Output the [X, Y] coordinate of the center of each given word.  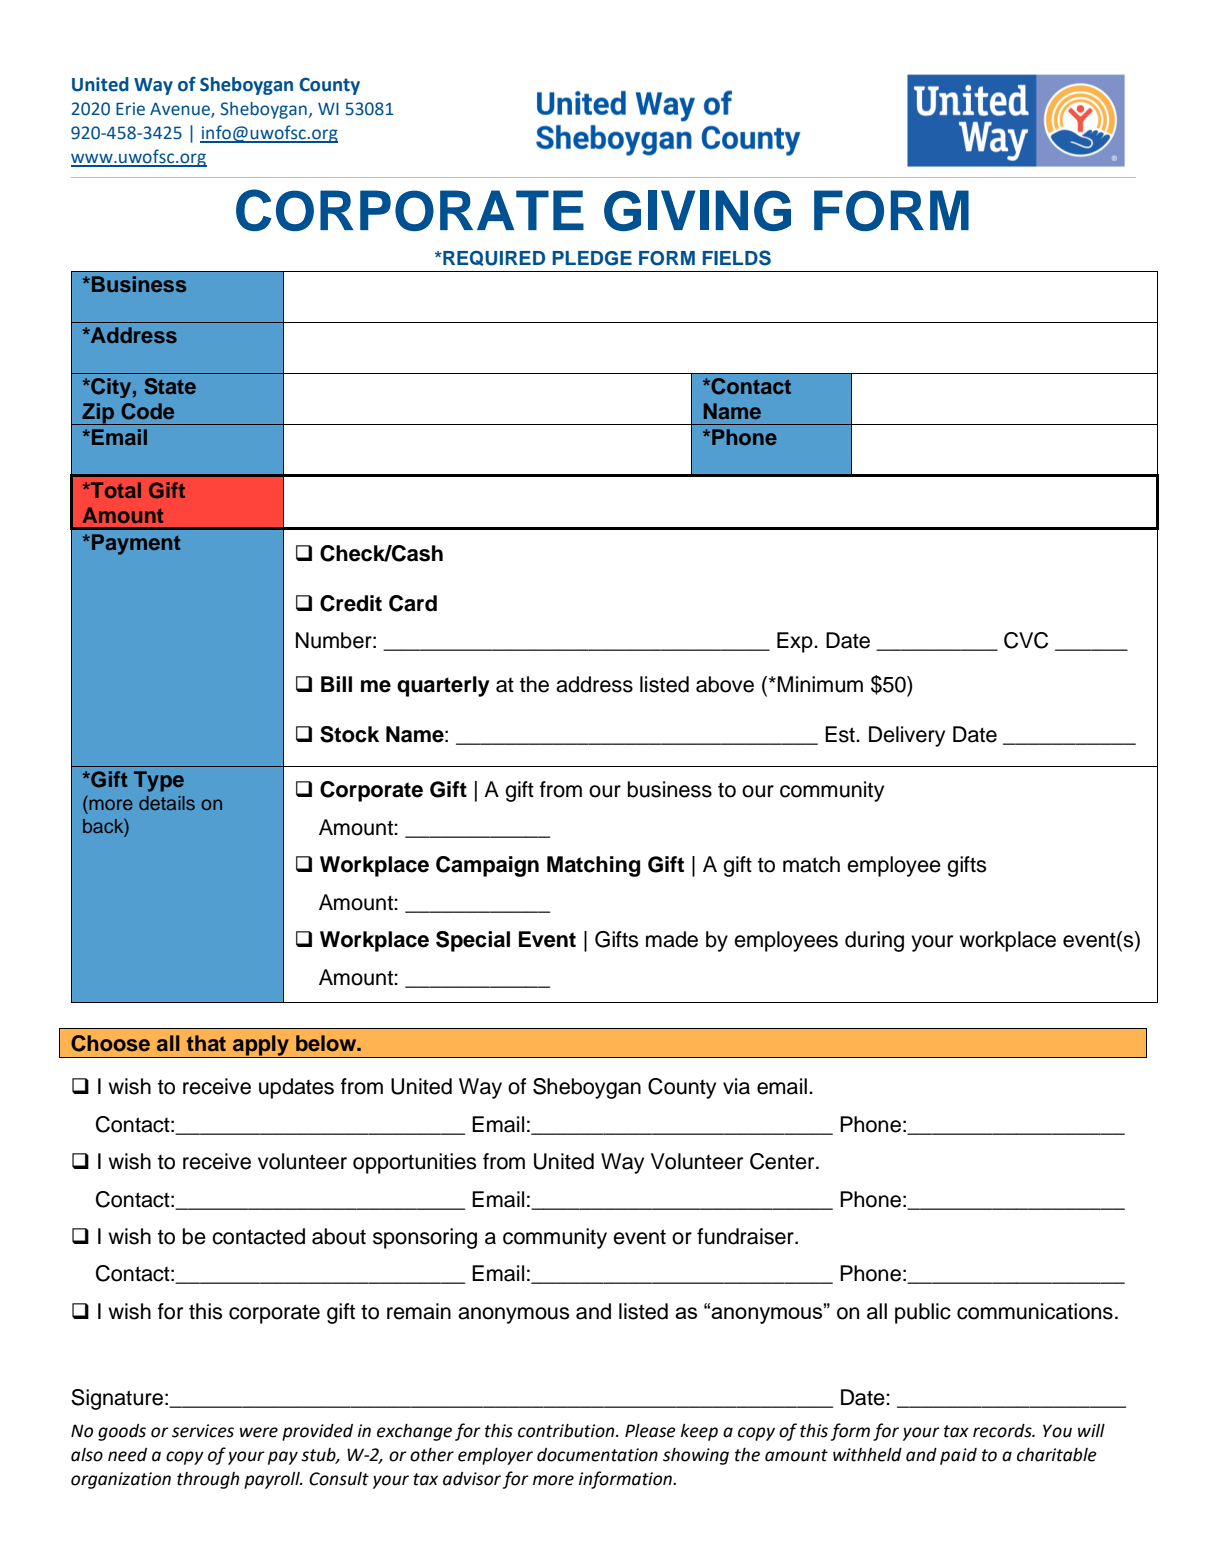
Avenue [181, 110]
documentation [597, 1455]
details [167, 803]
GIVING [697, 210]
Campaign [487, 866]
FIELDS [736, 258]
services [203, 1431]
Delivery [907, 736]
